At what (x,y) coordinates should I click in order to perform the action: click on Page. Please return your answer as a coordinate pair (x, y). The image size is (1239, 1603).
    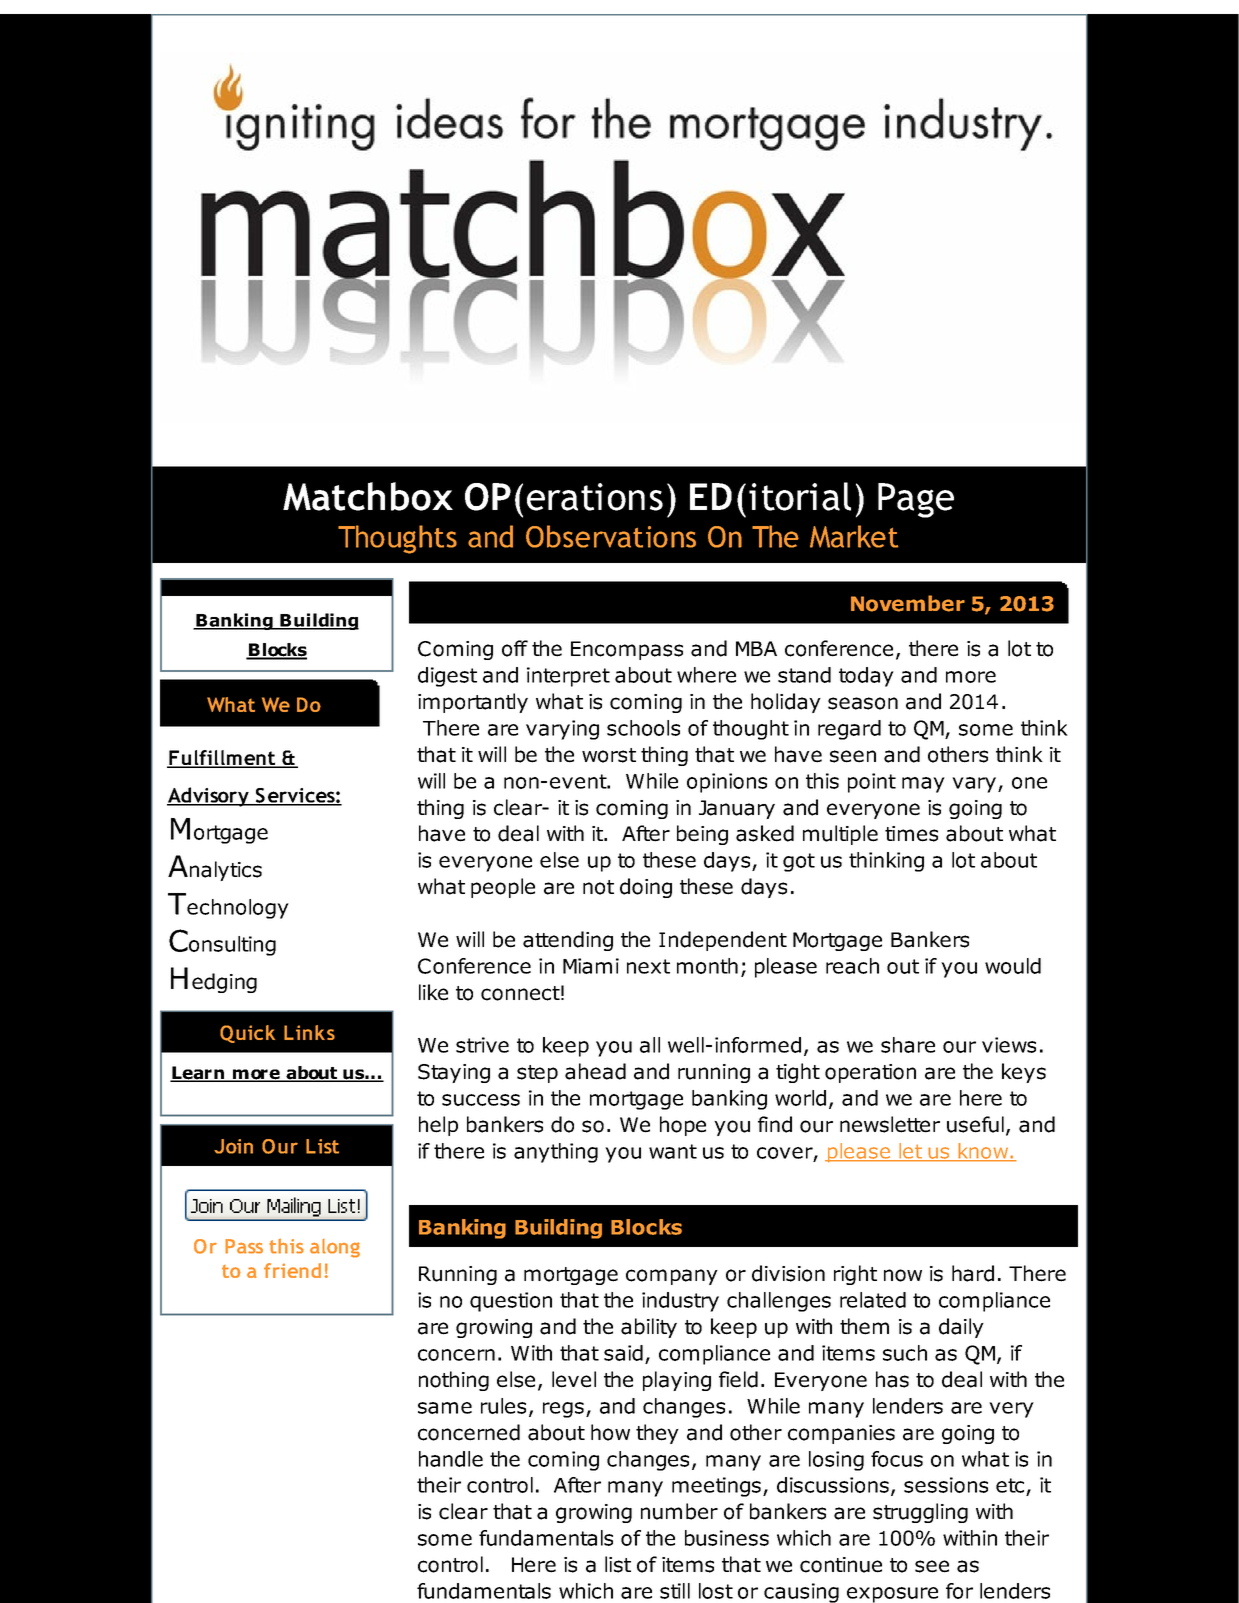
    Looking at the image, I should click on (916, 500).
